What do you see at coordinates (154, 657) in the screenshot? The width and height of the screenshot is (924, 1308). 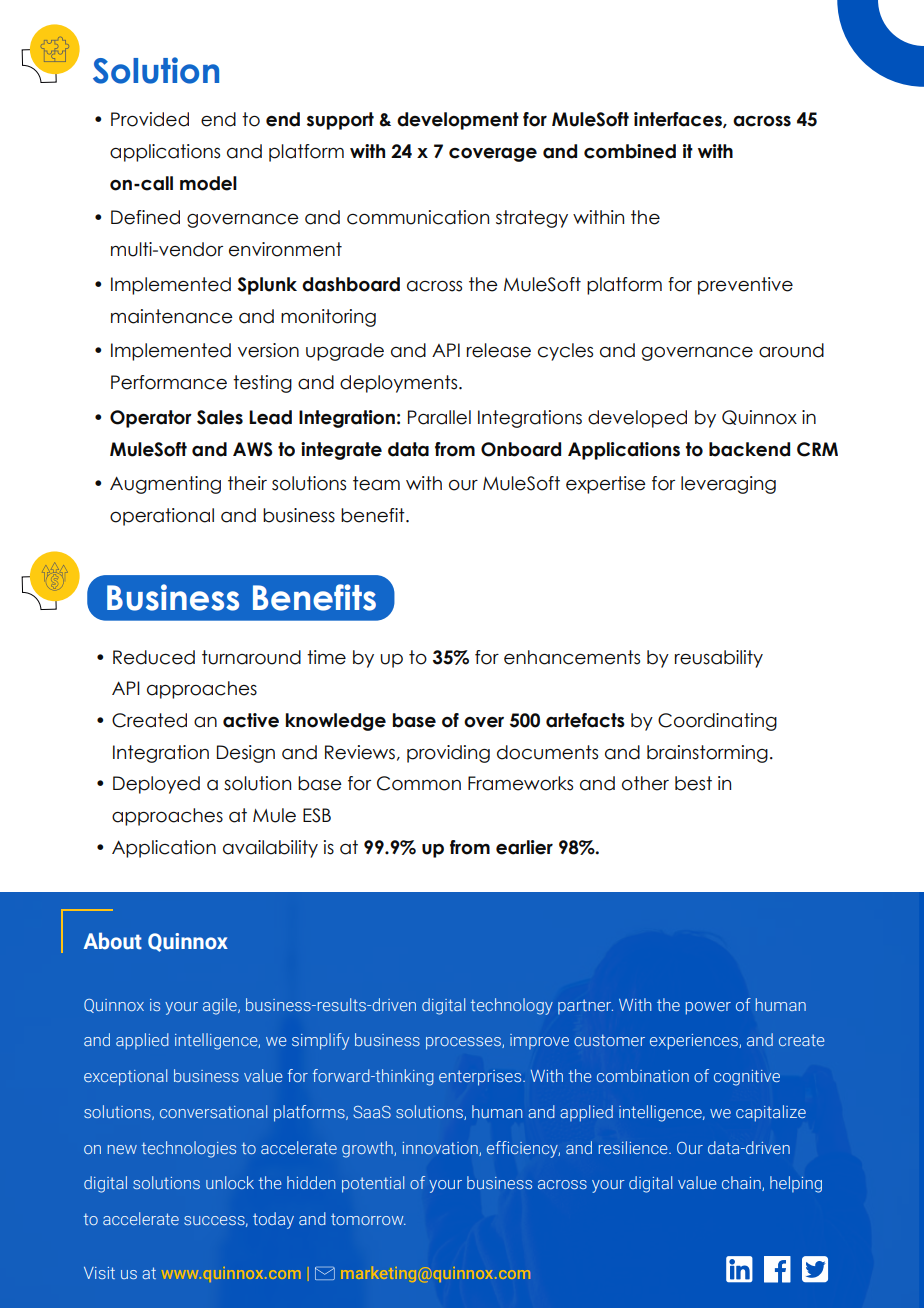 I see `Reduced` at bounding box center [154, 657].
